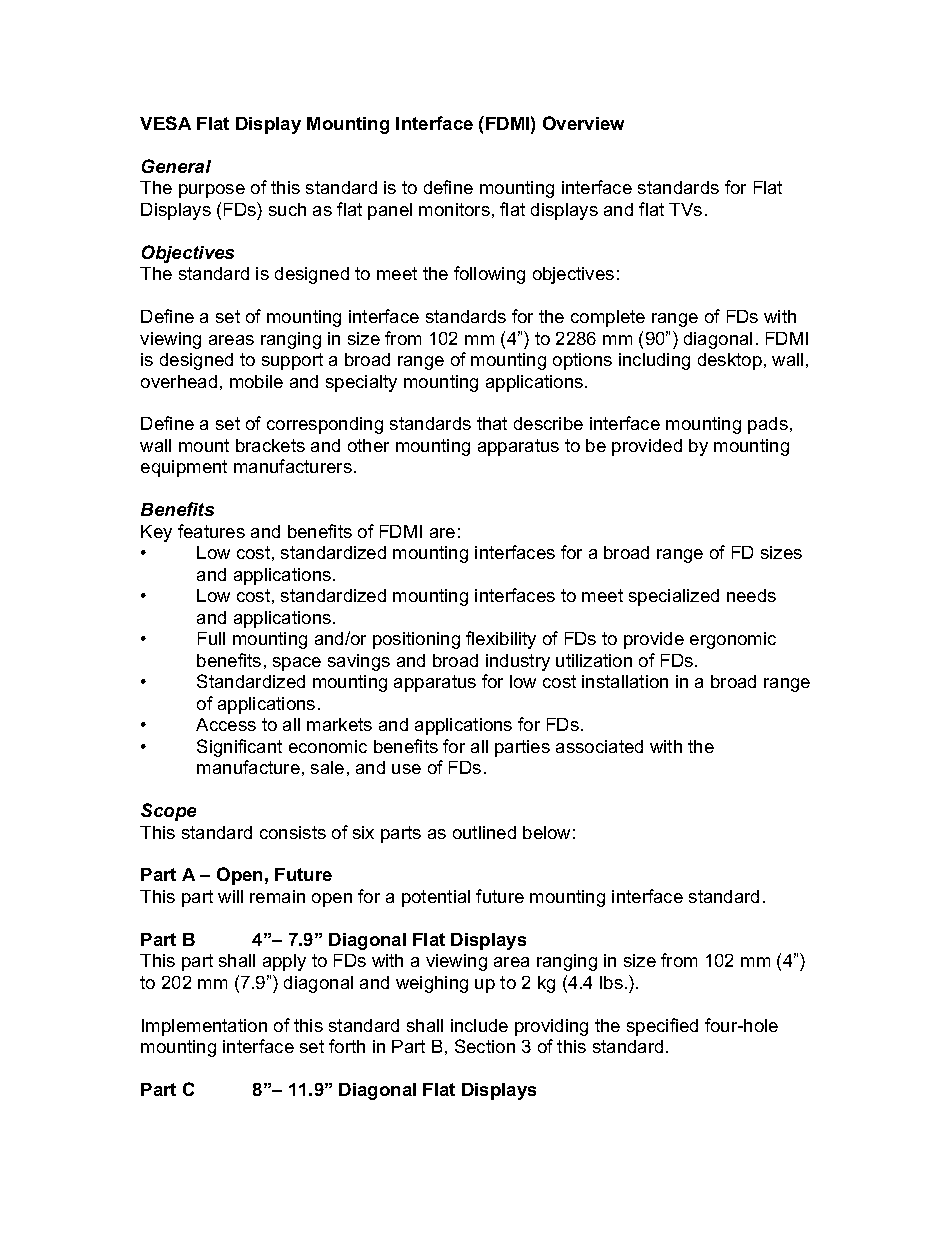 This page has height=1233, width=952. Describe the element at coordinates (625, 681) in the page. I see `installation` at that location.
